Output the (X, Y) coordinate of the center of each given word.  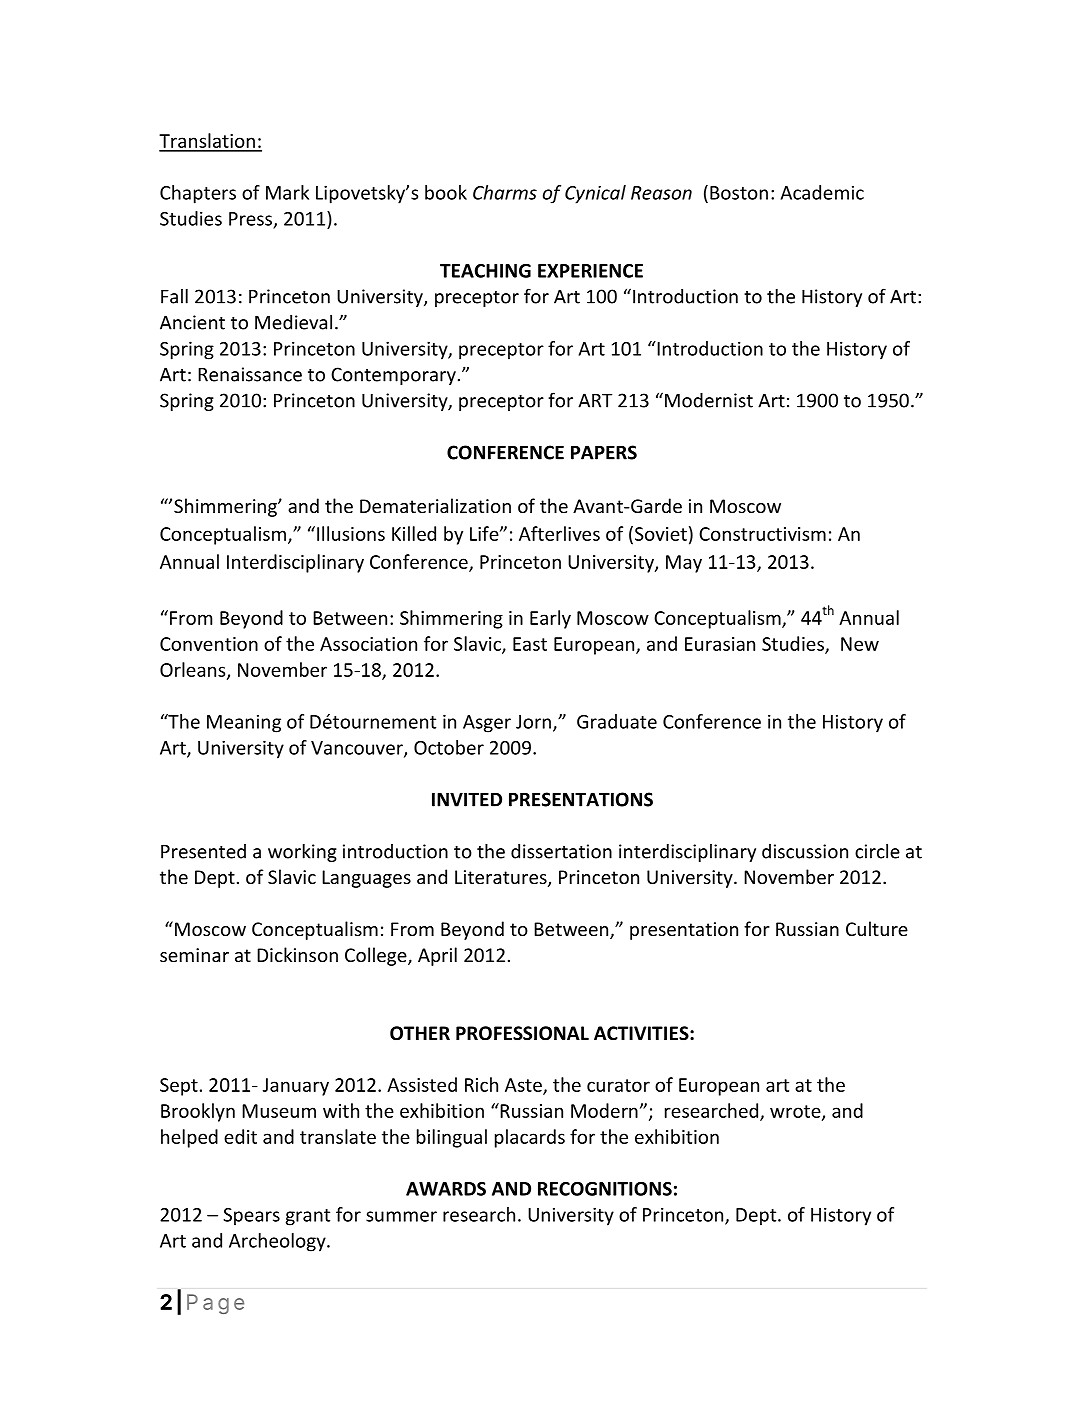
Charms (505, 192)
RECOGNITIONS (605, 1189)
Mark (287, 192)
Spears (251, 1217)
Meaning (244, 724)
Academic (822, 192)
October (449, 747)
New (860, 644)
